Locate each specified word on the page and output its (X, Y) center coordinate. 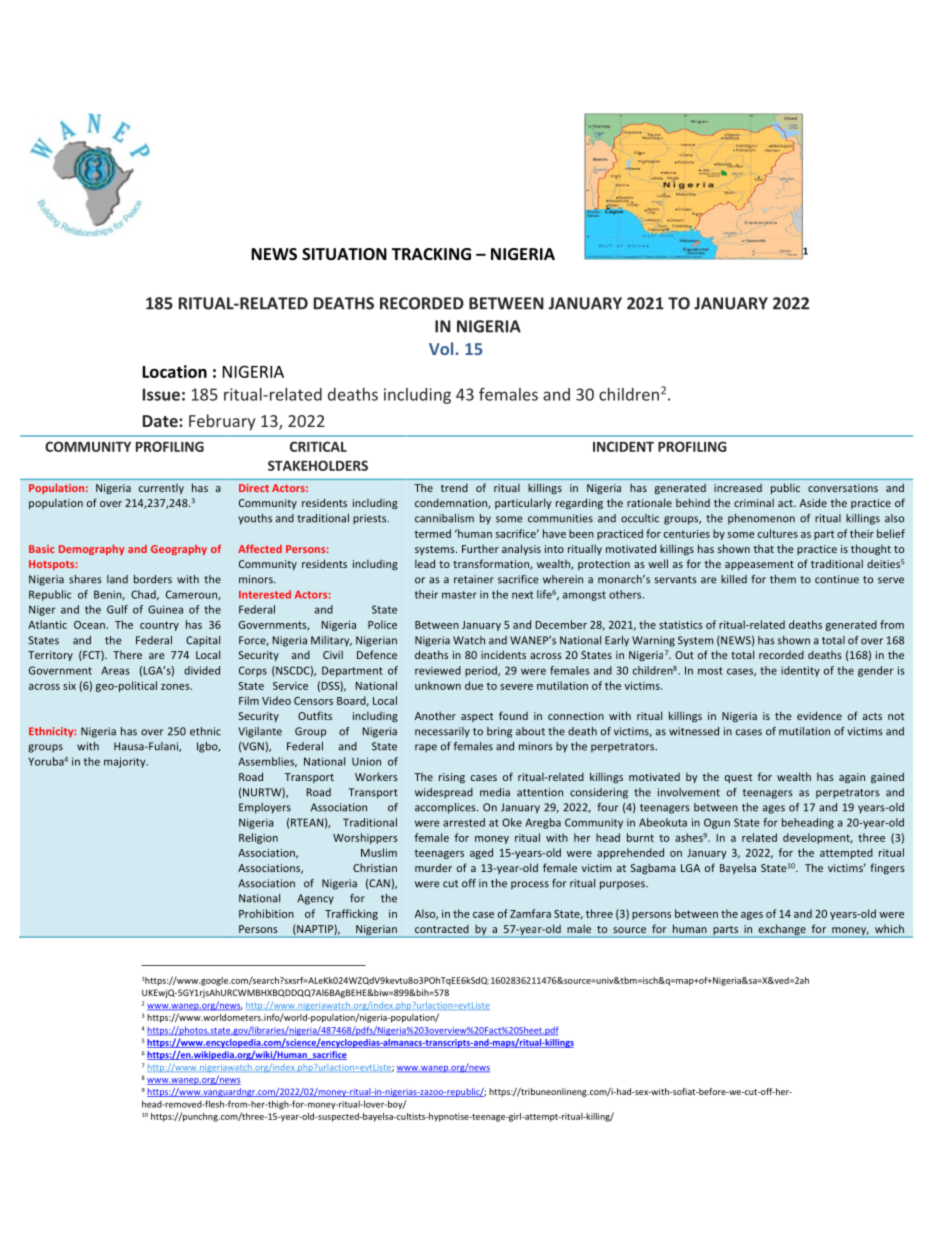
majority (126, 762)
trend (454, 488)
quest (738, 778)
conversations (843, 488)
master (459, 595)
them (783, 579)
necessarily (442, 732)
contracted (441, 929)
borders (153, 579)
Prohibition (266, 913)
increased (738, 488)
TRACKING (431, 254)
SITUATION (344, 254)
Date (161, 421)
